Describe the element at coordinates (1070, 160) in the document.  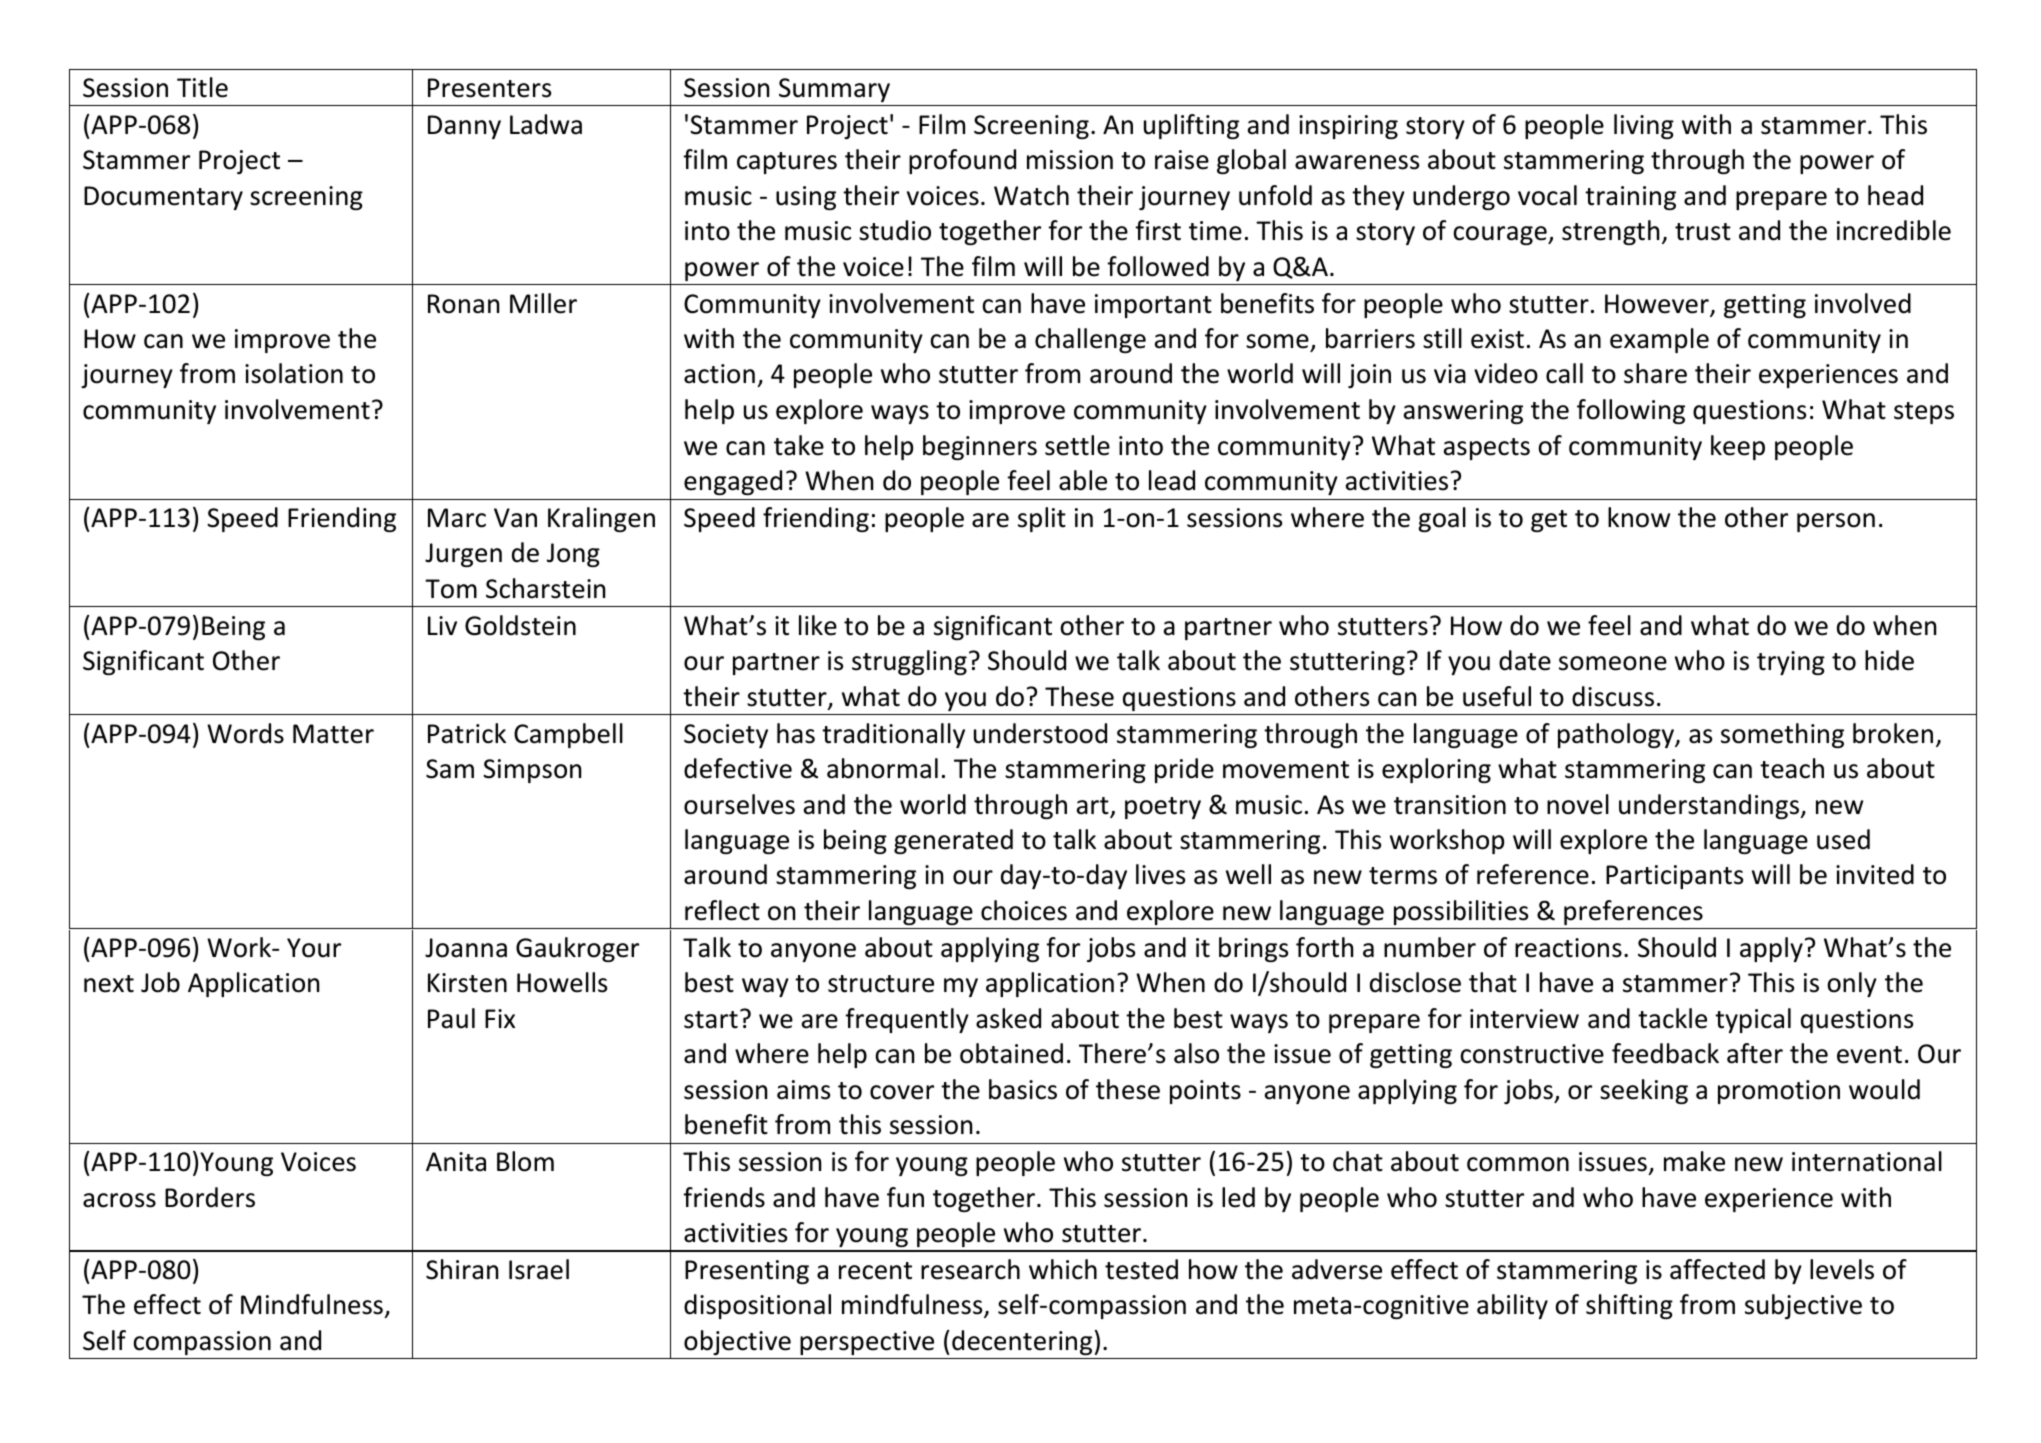
I see `mission` at that location.
